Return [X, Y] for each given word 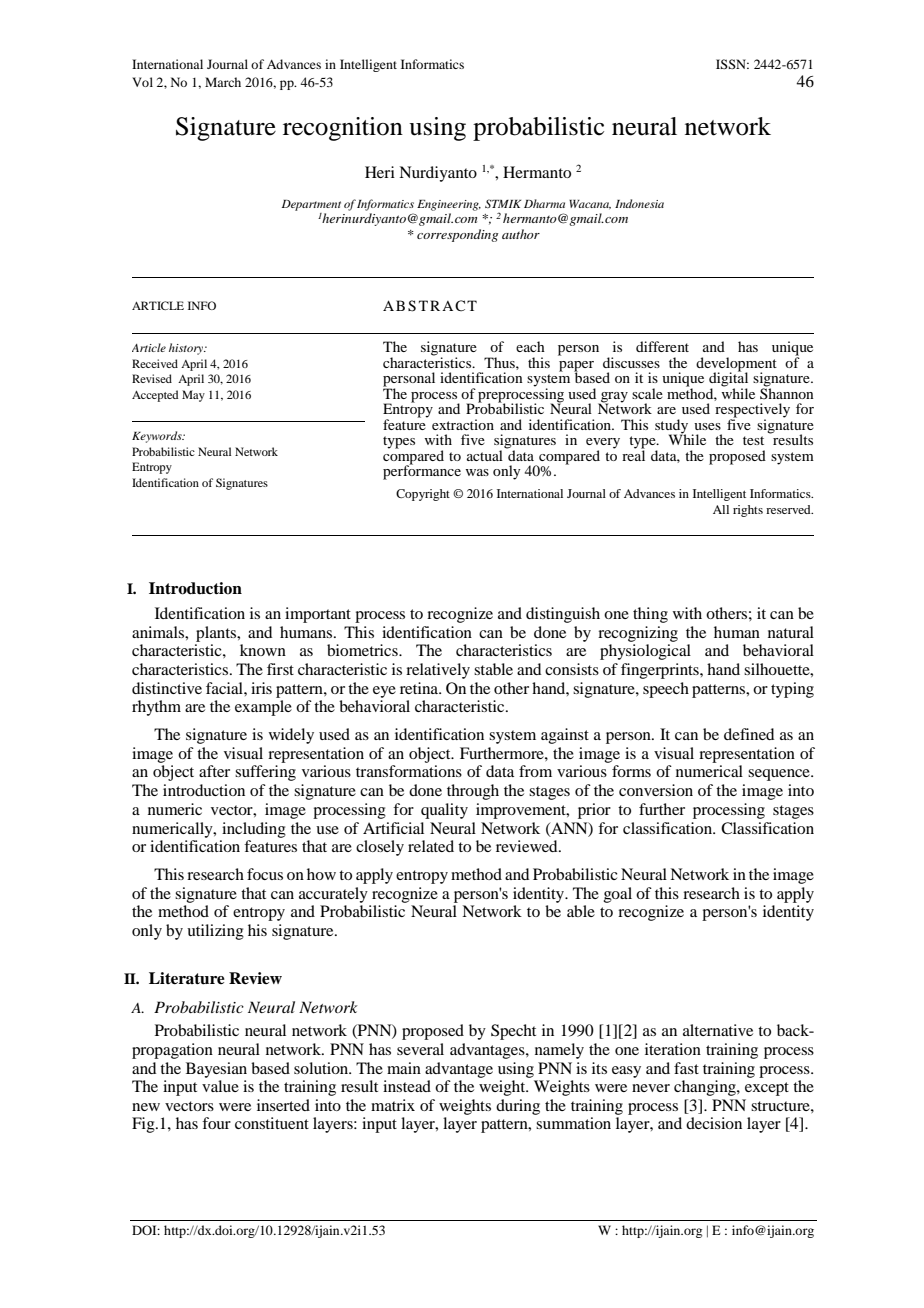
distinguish [563, 615]
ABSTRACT [430, 306]
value [220, 1086]
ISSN [732, 64]
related [431, 846]
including [254, 830]
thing [650, 615]
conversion [656, 790]
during [518, 1107]
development [736, 365]
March [223, 82]
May [193, 396]
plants [217, 634]
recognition [343, 129]
